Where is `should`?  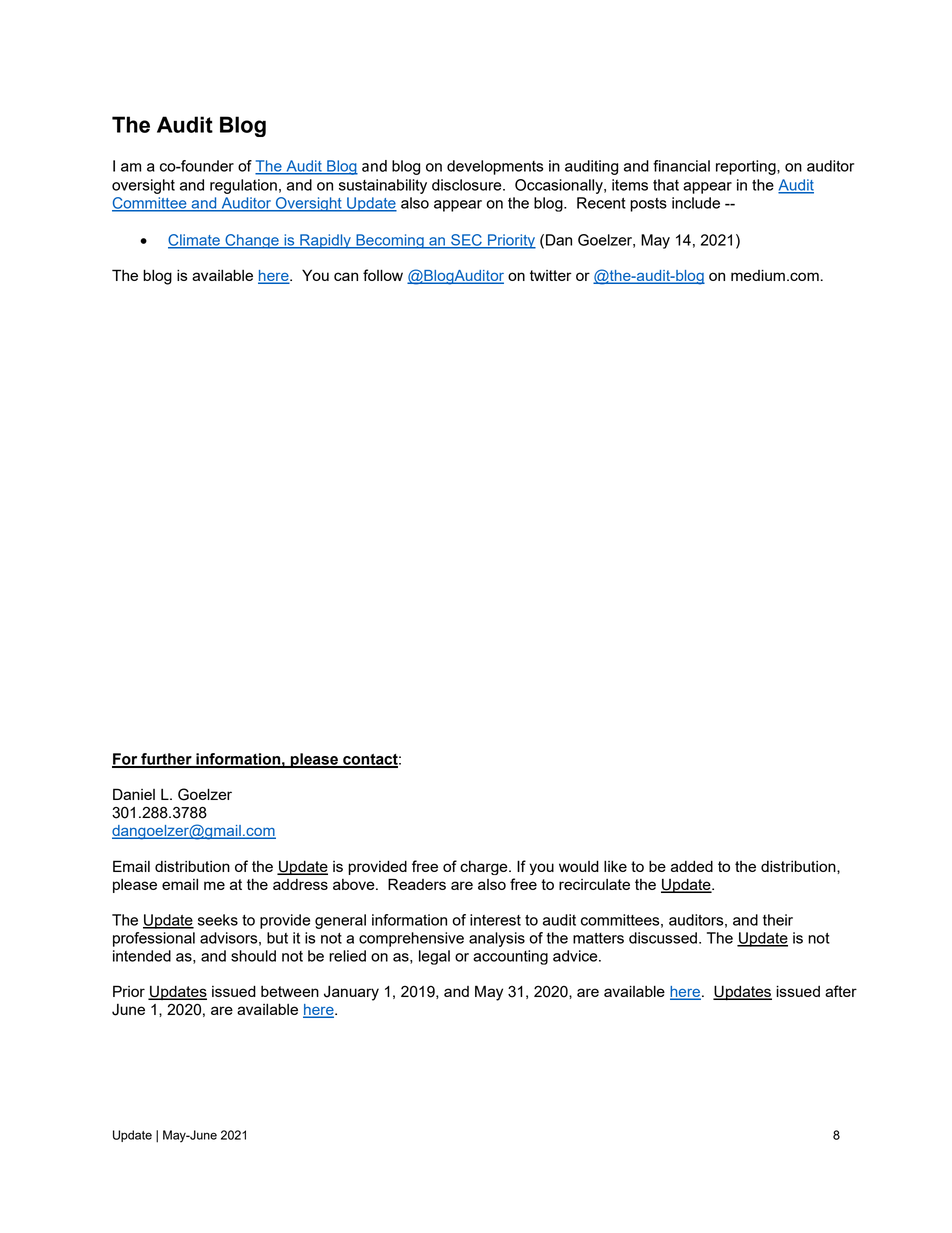 should is located at coordinates (253, 956).
